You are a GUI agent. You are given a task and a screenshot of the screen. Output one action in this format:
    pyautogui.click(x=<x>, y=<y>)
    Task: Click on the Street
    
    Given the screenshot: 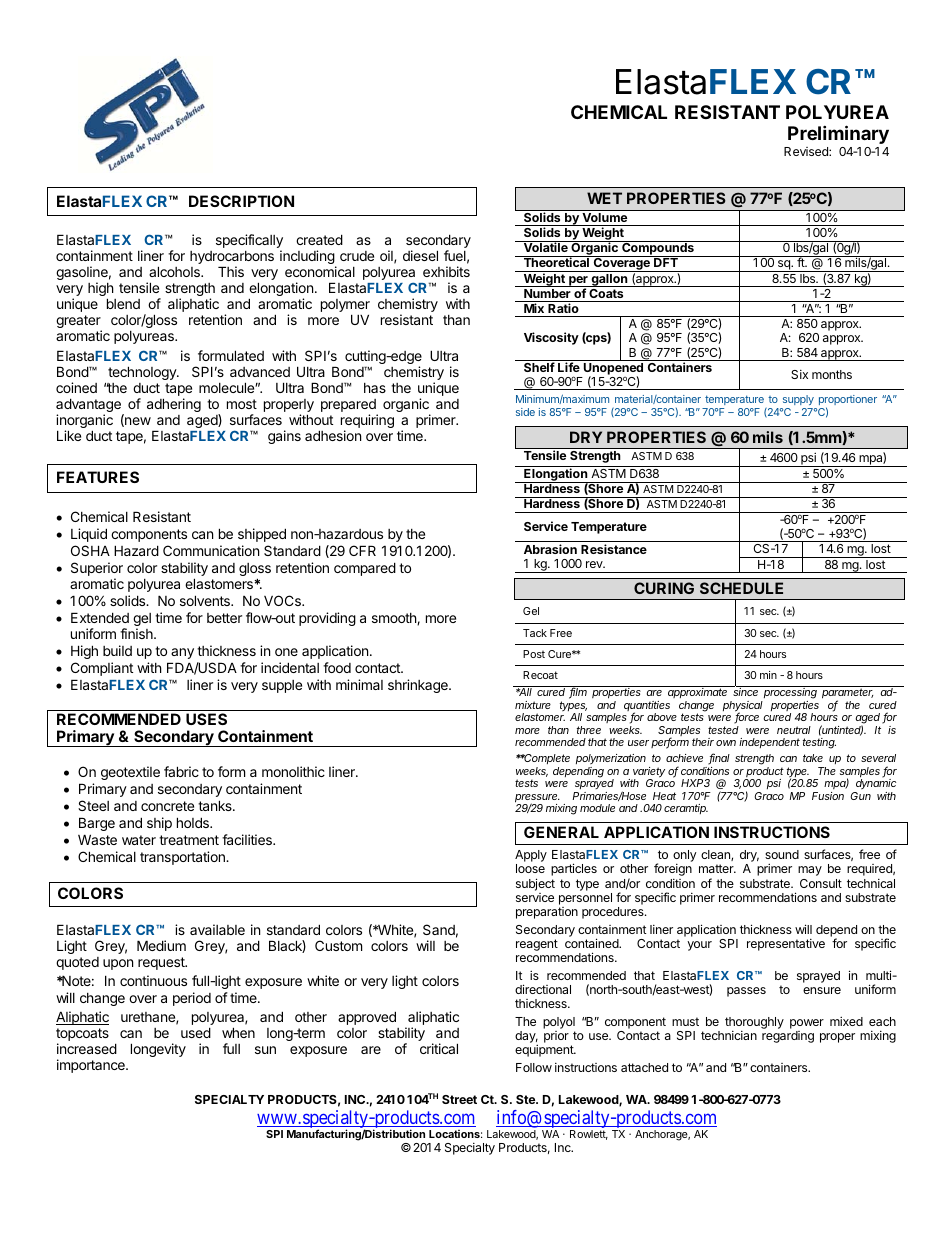 What is the action you would take?
    pyautogui.click(x=459, y=1099)
